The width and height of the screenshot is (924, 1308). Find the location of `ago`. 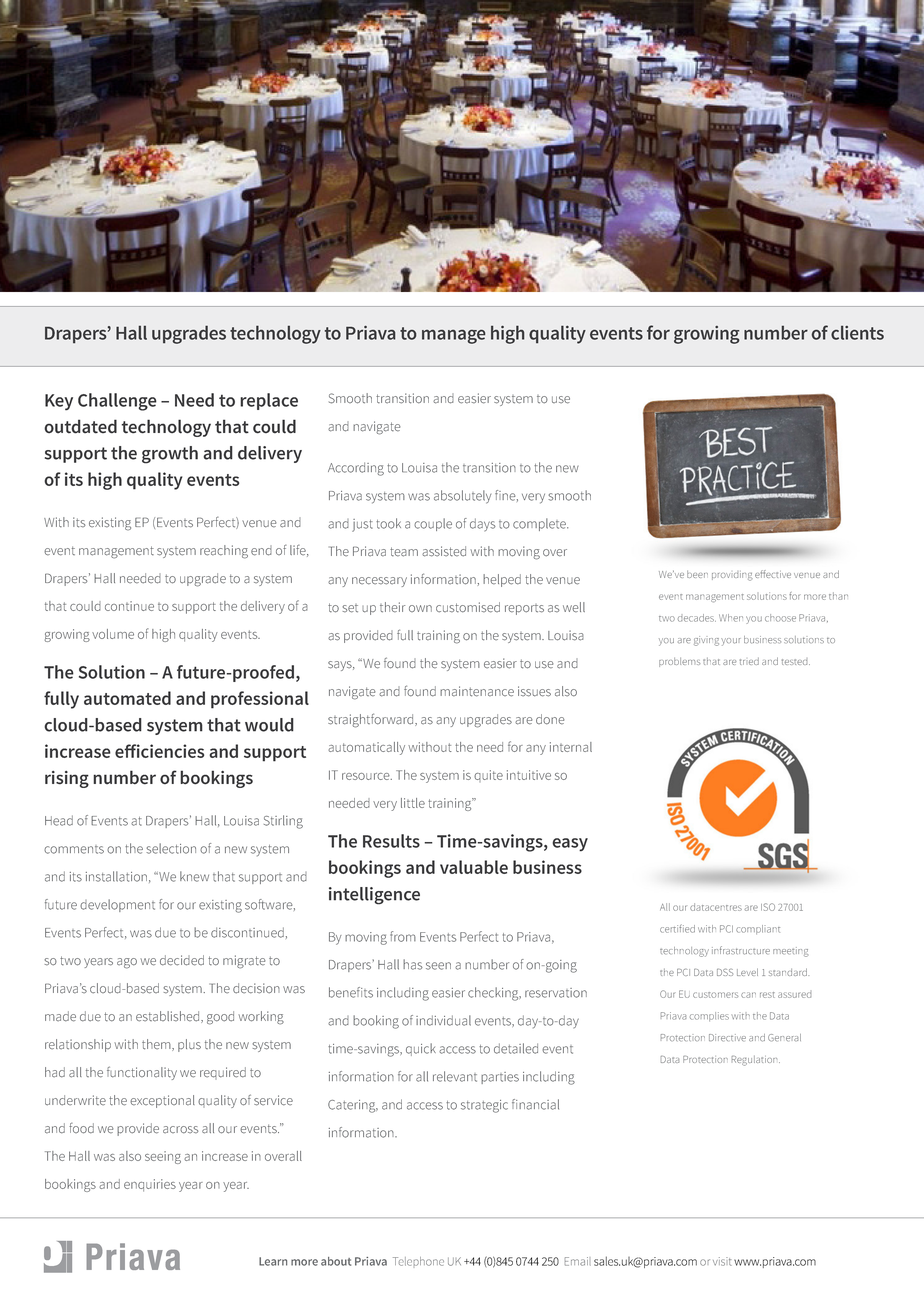

ago is located at coordinates (127, 963).
